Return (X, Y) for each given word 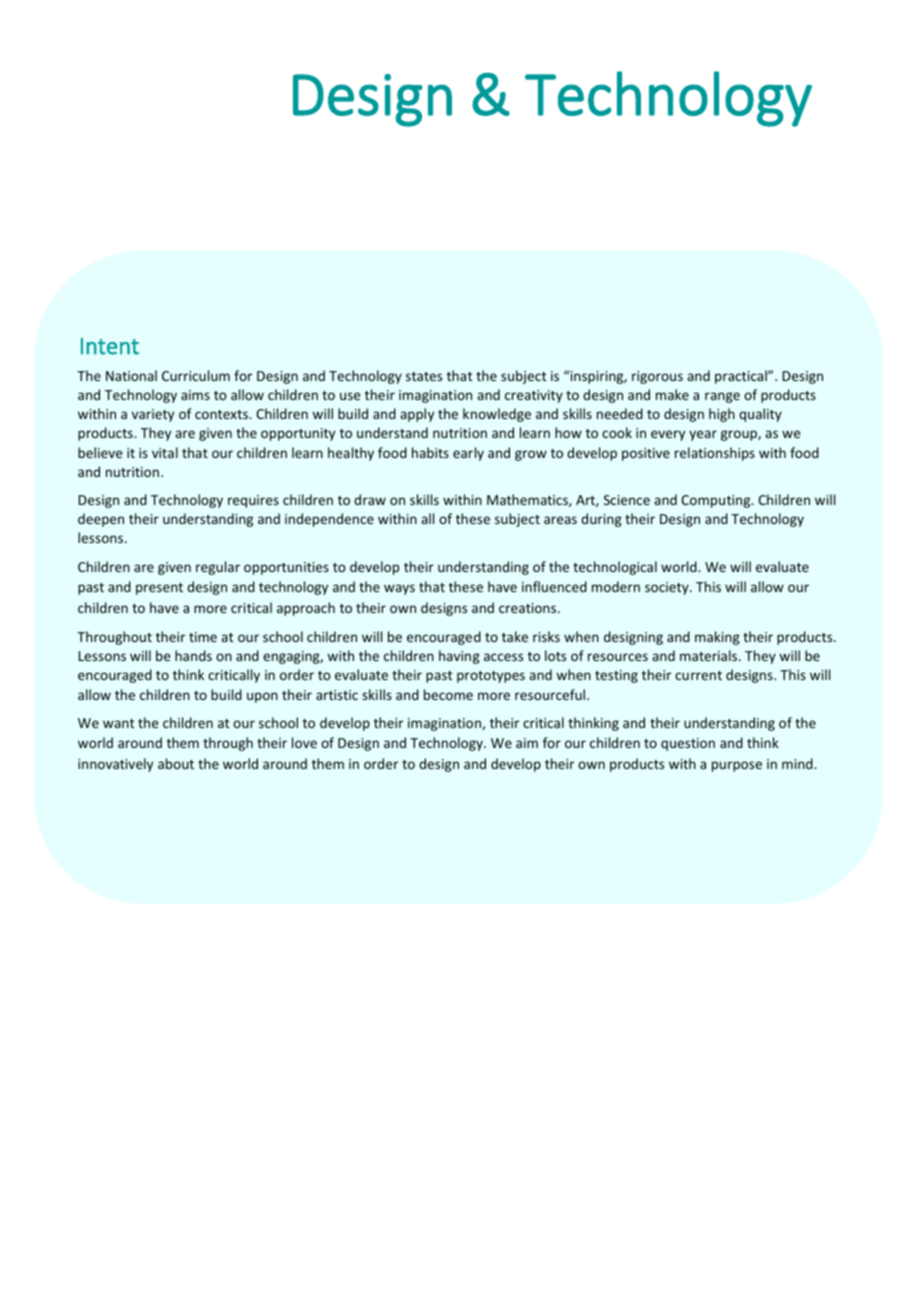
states (424, 376)
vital (165, 452)
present (159, 589)
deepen (101, 520)
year (703, 435)
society (668, 588)
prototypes (491, 677)
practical (742, 377)
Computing (717, 501)
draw (370, 499)
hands (193, 655)
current (698, 675)
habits (430, 452)
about (176, 763)
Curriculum (196, 375)
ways (399, 589)
